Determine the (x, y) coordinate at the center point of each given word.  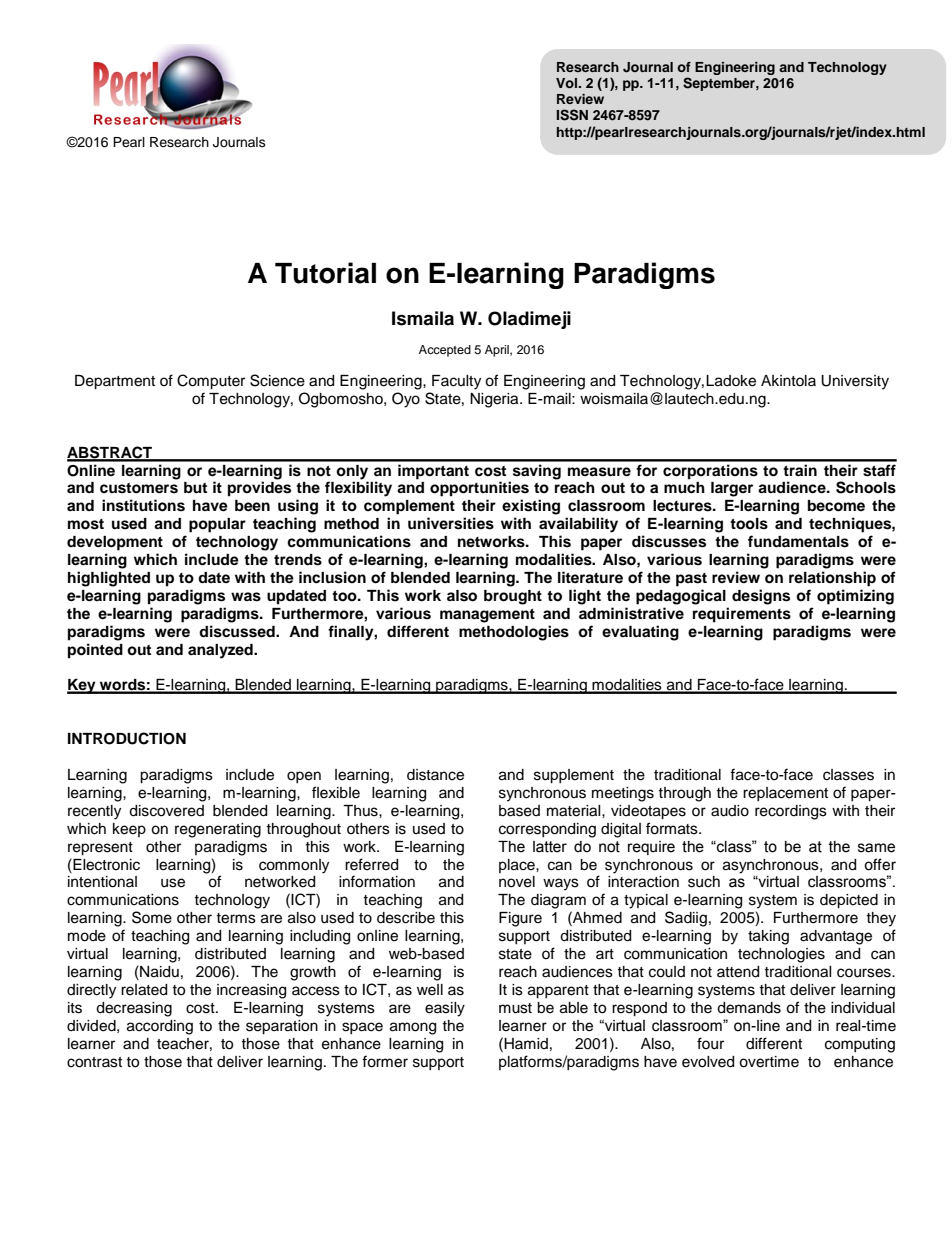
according (160, 1027)
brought (513, 597)
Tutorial (325, 273)
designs (761, 597)
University (855, 382)
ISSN (572, 115)
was (246, 597)
